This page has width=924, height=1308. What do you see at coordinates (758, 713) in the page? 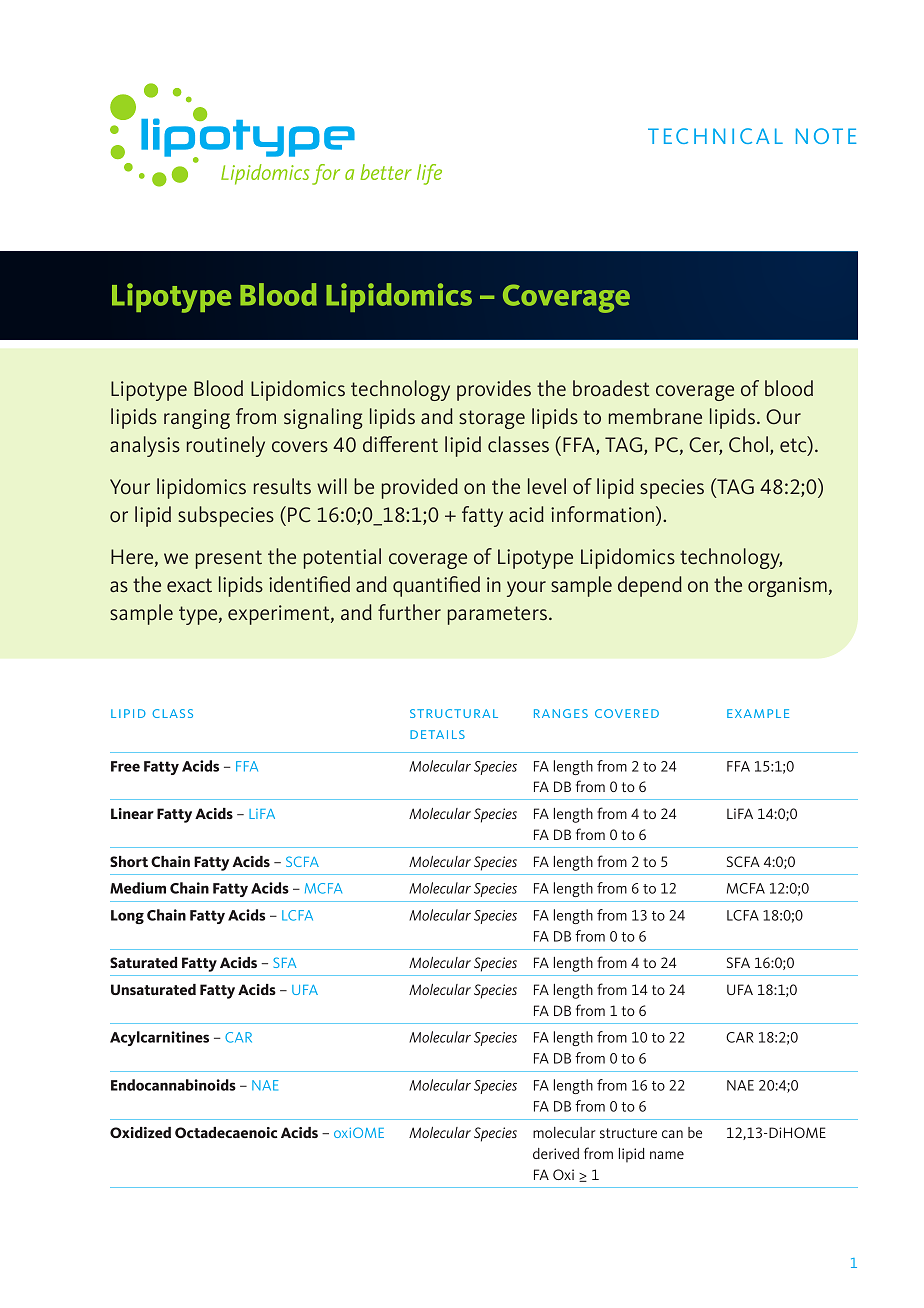
I see `example` at bounding box center [758, 713].
